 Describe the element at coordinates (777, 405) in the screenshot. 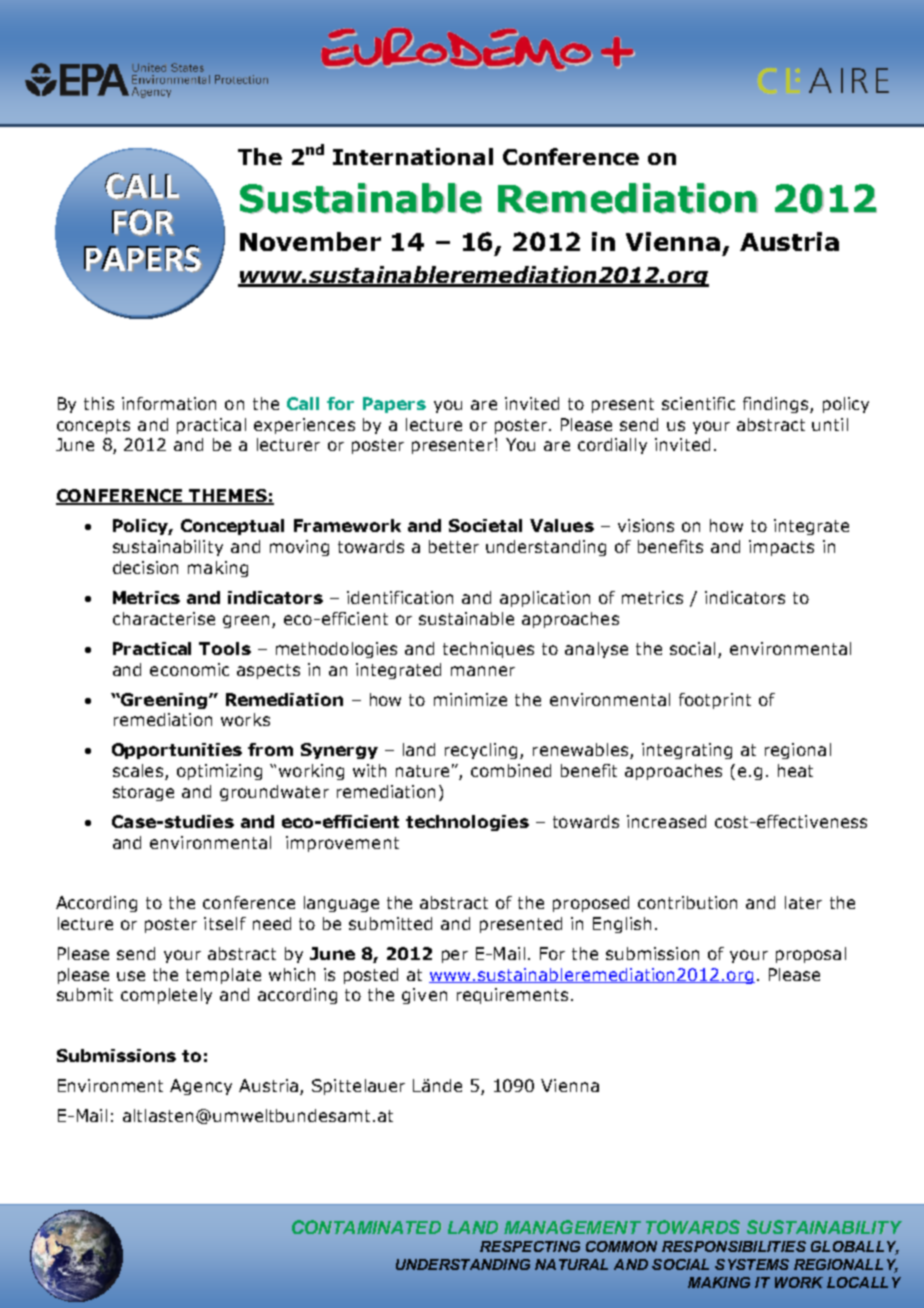

I see `findings` at that location.
